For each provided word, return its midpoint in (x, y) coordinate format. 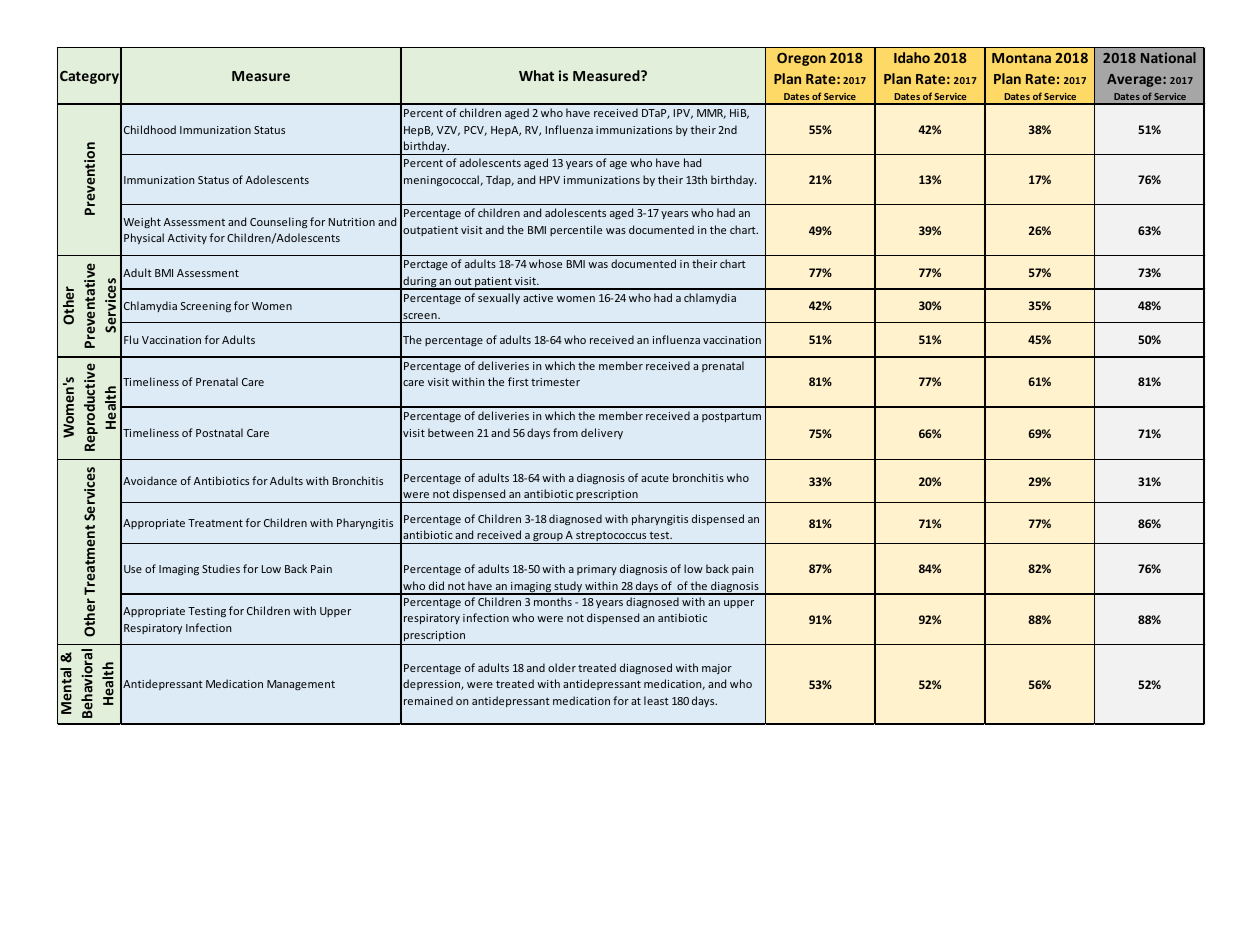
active (538, 298)
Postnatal (219, 432)
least (656, 700)
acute (655, 478)
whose (545, 263)
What (536, 75)
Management (301, 685)
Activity (187, 239)
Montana (1021, 58)
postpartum (731, 417)
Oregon (801, 59)
